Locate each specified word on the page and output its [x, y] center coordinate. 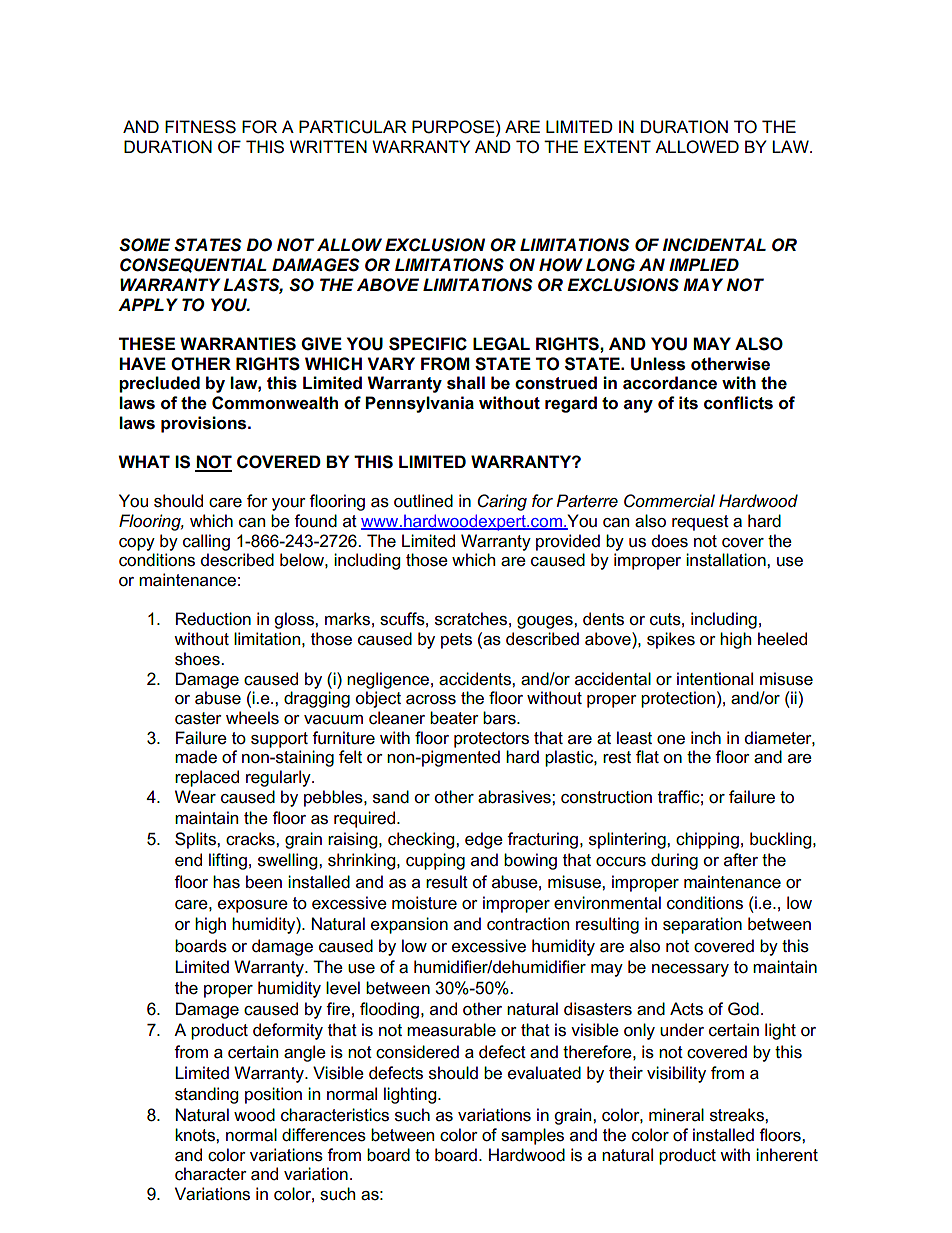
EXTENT [617, 146]
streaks [738, 1115]
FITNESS [200, 127]
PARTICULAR [353, 127]
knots [196, 1135]
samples [532, 1136]
